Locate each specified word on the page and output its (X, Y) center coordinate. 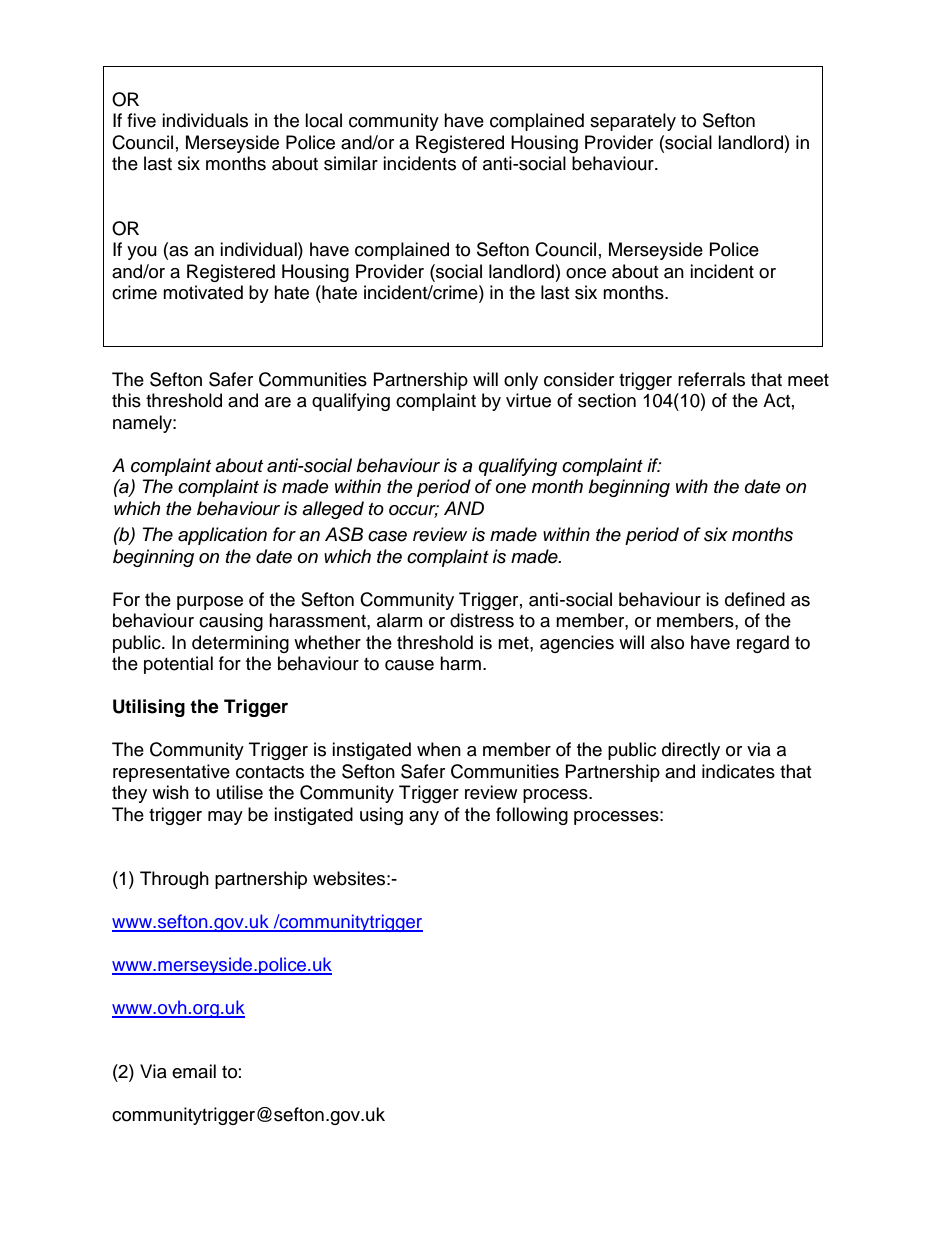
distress (482, 620)
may (225, 818)
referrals (711, 379)
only (521, 381)
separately (633, 122)
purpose (210, 603)
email (194, 1071)
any (424, 818)
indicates (738, 771)
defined (755, 599)
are (278, 402)
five (141, 120)
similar (351, 163)
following (532, 816)
